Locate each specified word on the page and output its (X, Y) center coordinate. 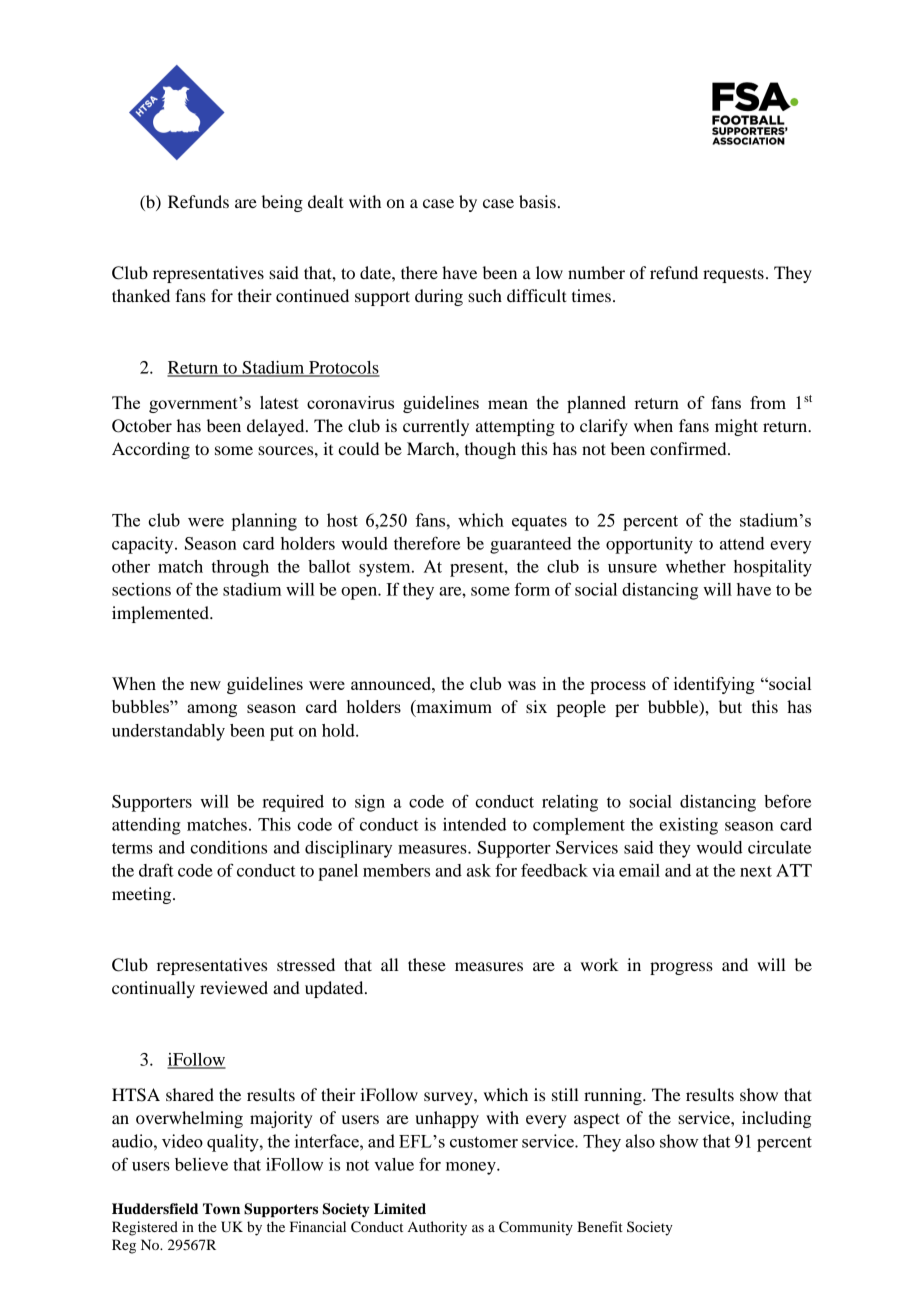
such (485, 295)
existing (688, 826)
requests (733, 275)
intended (474, 824)
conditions (228, 847)
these (427, 964)
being (282, 203)
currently (436, 427)
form (532, 589)
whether (696, 566)
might (736, 427)
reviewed (234, 987)
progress (681, 968)
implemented (161, 614)
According (151, 450)
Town (221, 1209)
